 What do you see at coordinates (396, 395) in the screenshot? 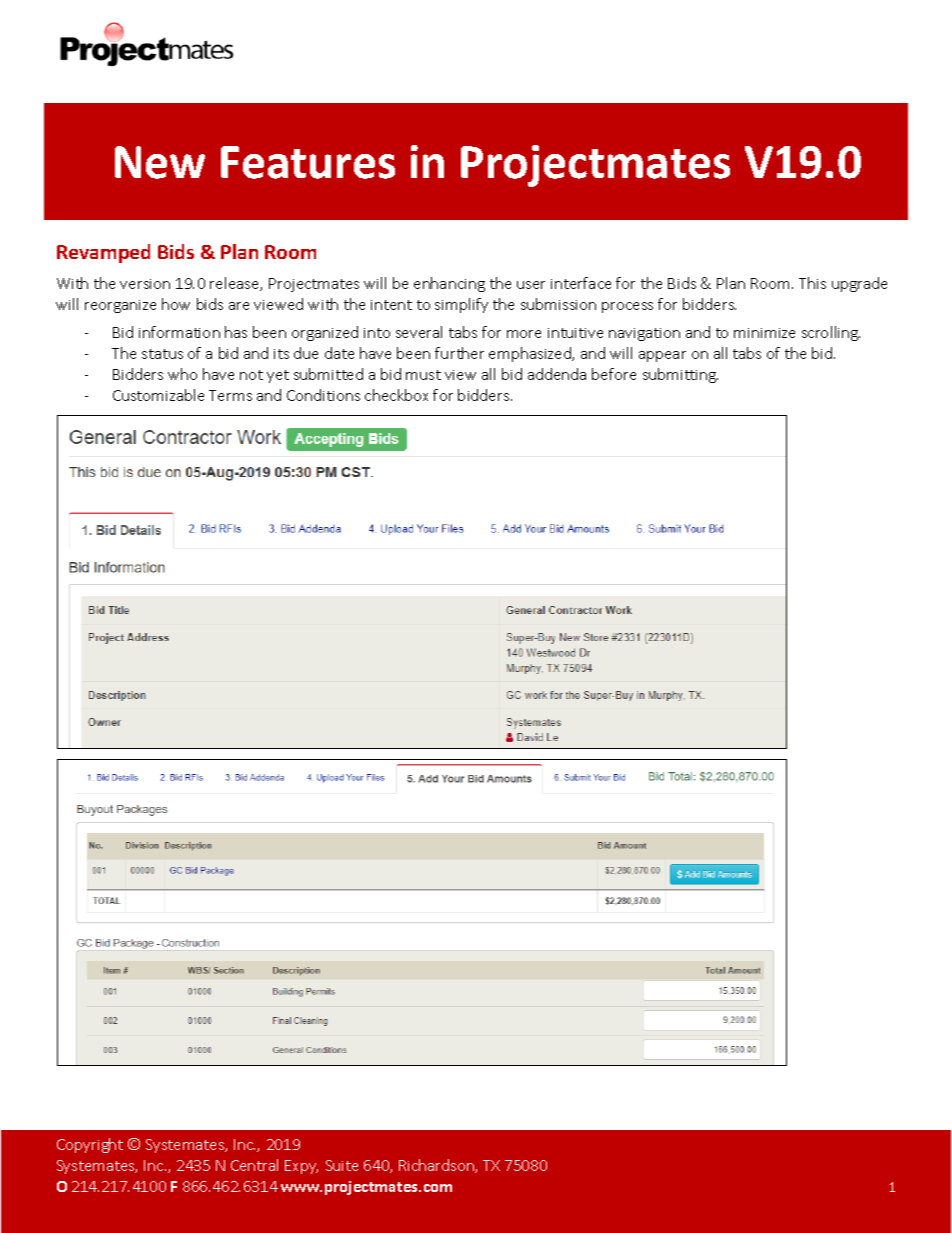
I see `checkbox` at bounding box center [396, 395].
